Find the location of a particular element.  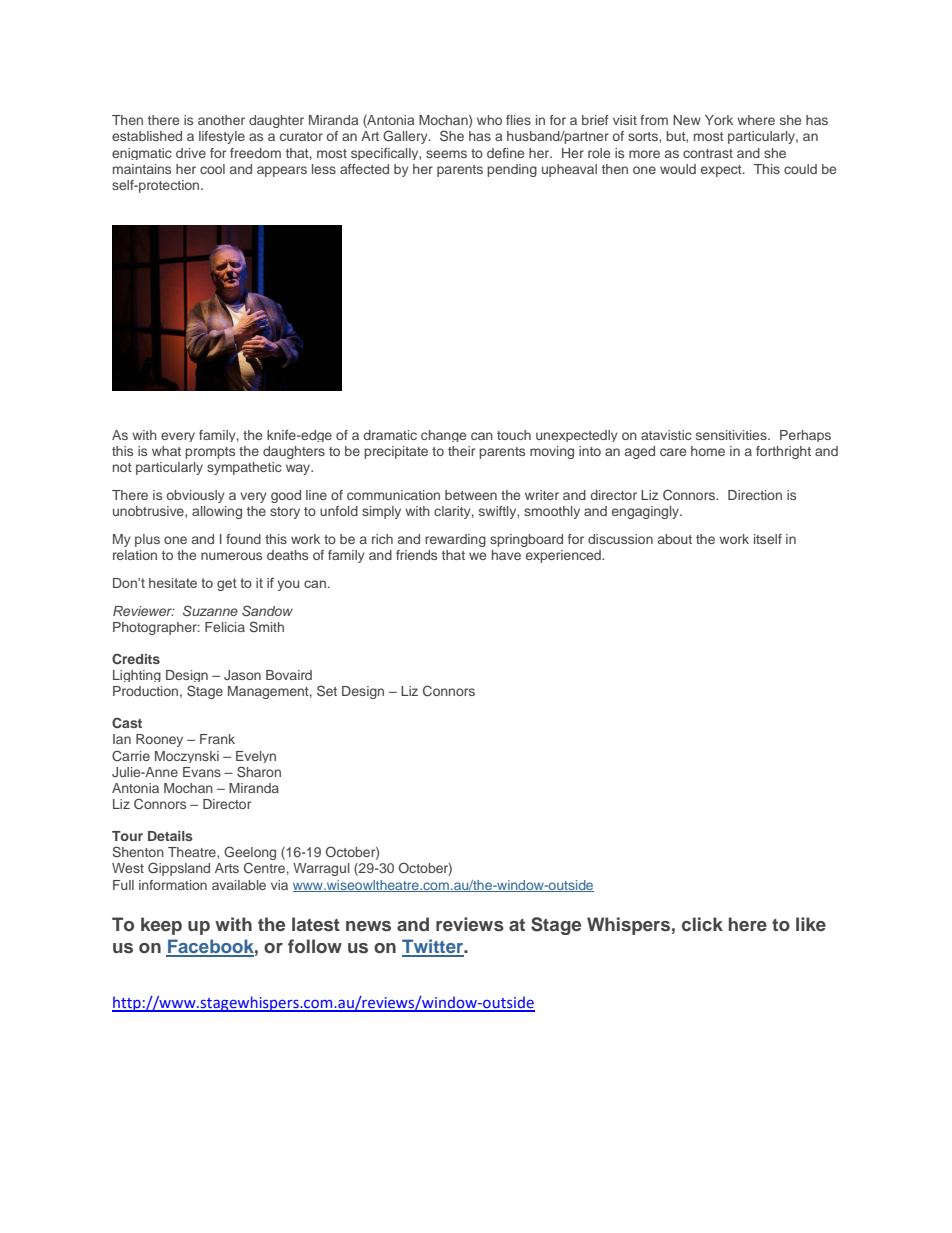

Set is located at coordinates (327, 691).
